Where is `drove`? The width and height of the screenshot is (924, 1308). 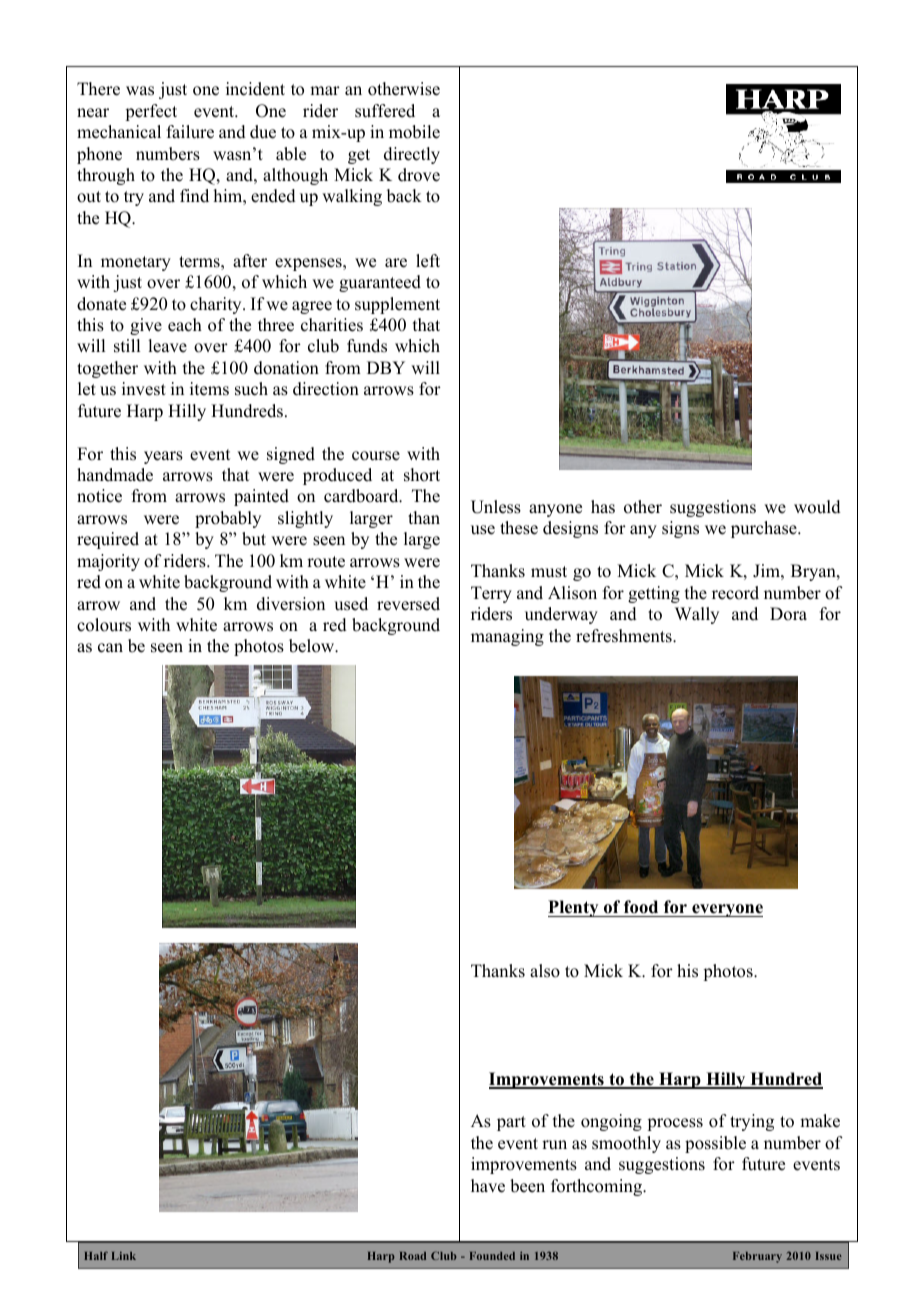 drove is located at coordinates (419, 175).
